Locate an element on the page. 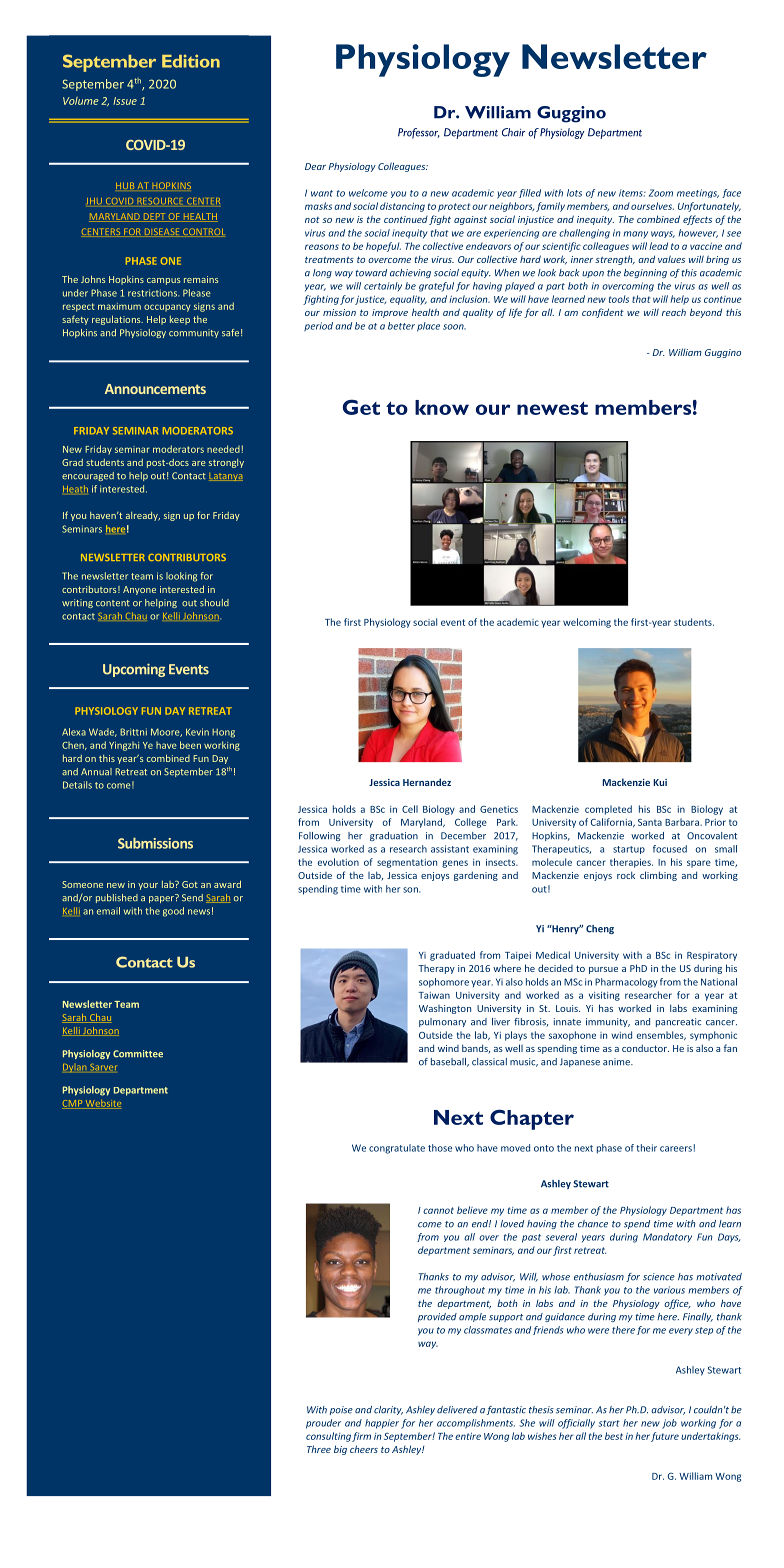 The image size is (784, 1568). Santa is located at coordinates (650, 822).
